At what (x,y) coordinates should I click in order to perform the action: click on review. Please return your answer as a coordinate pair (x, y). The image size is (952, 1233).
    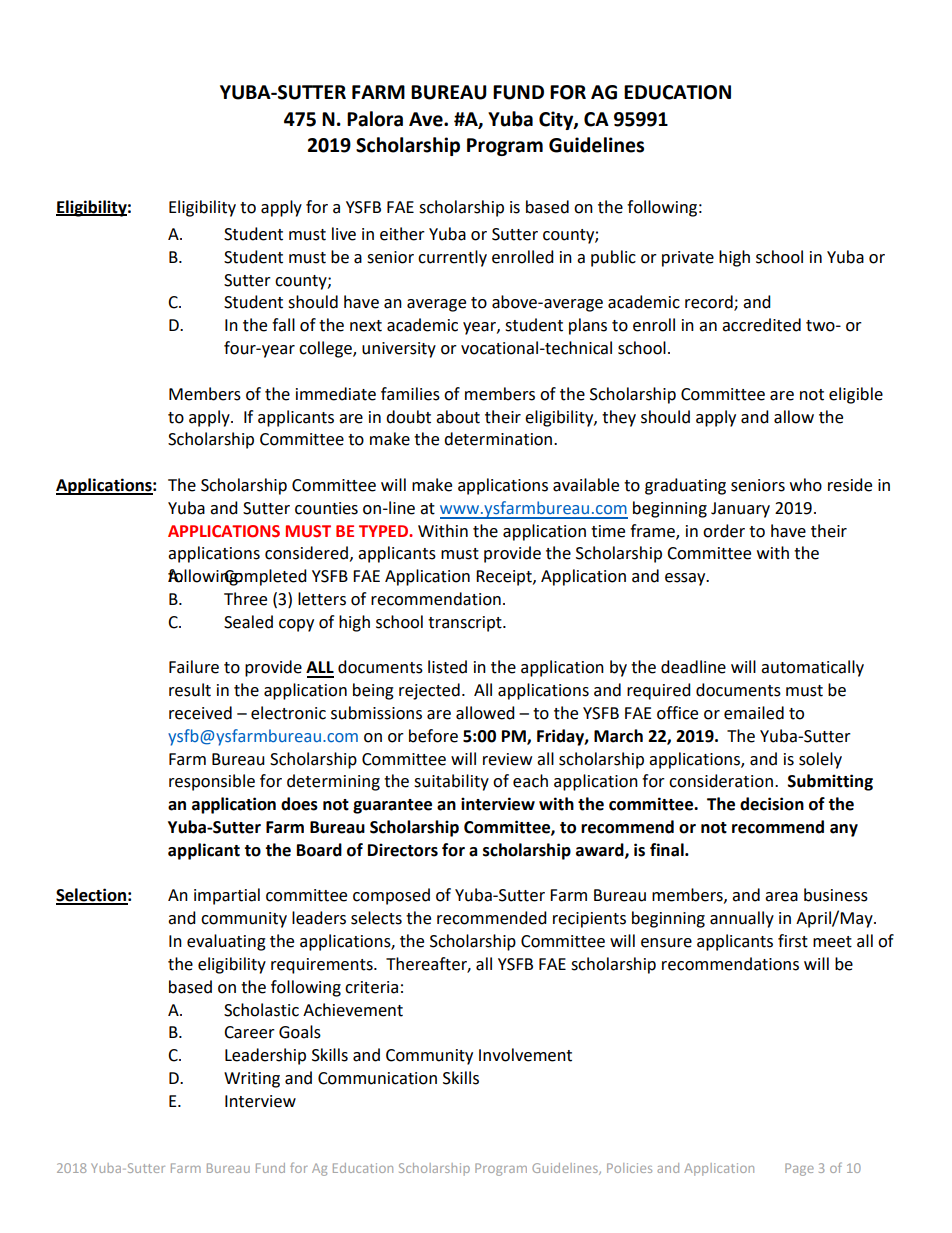
    Looking at the image, I should click on (507, 759).
